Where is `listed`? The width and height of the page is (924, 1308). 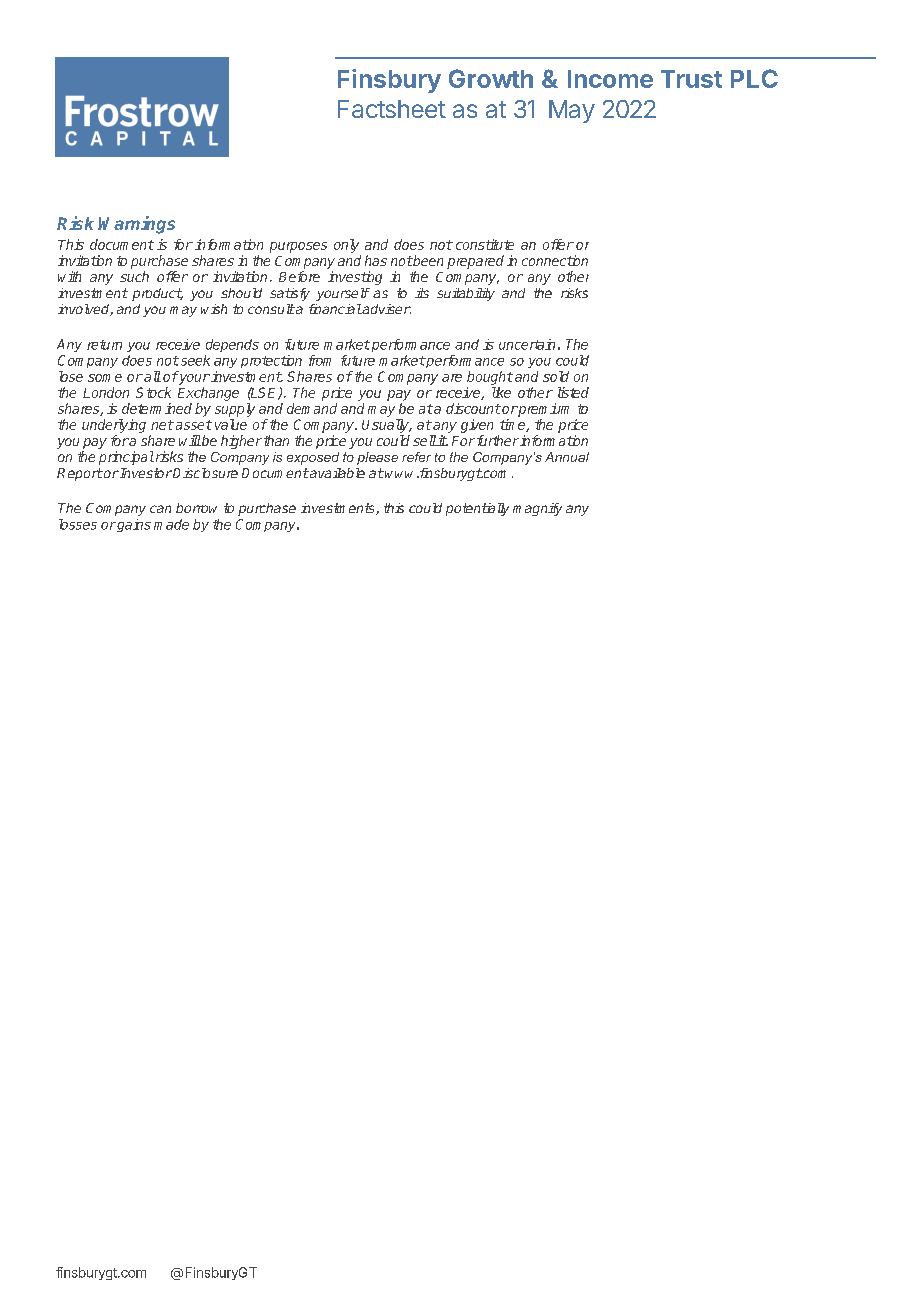 listed is located at coordinates (573, 392).
